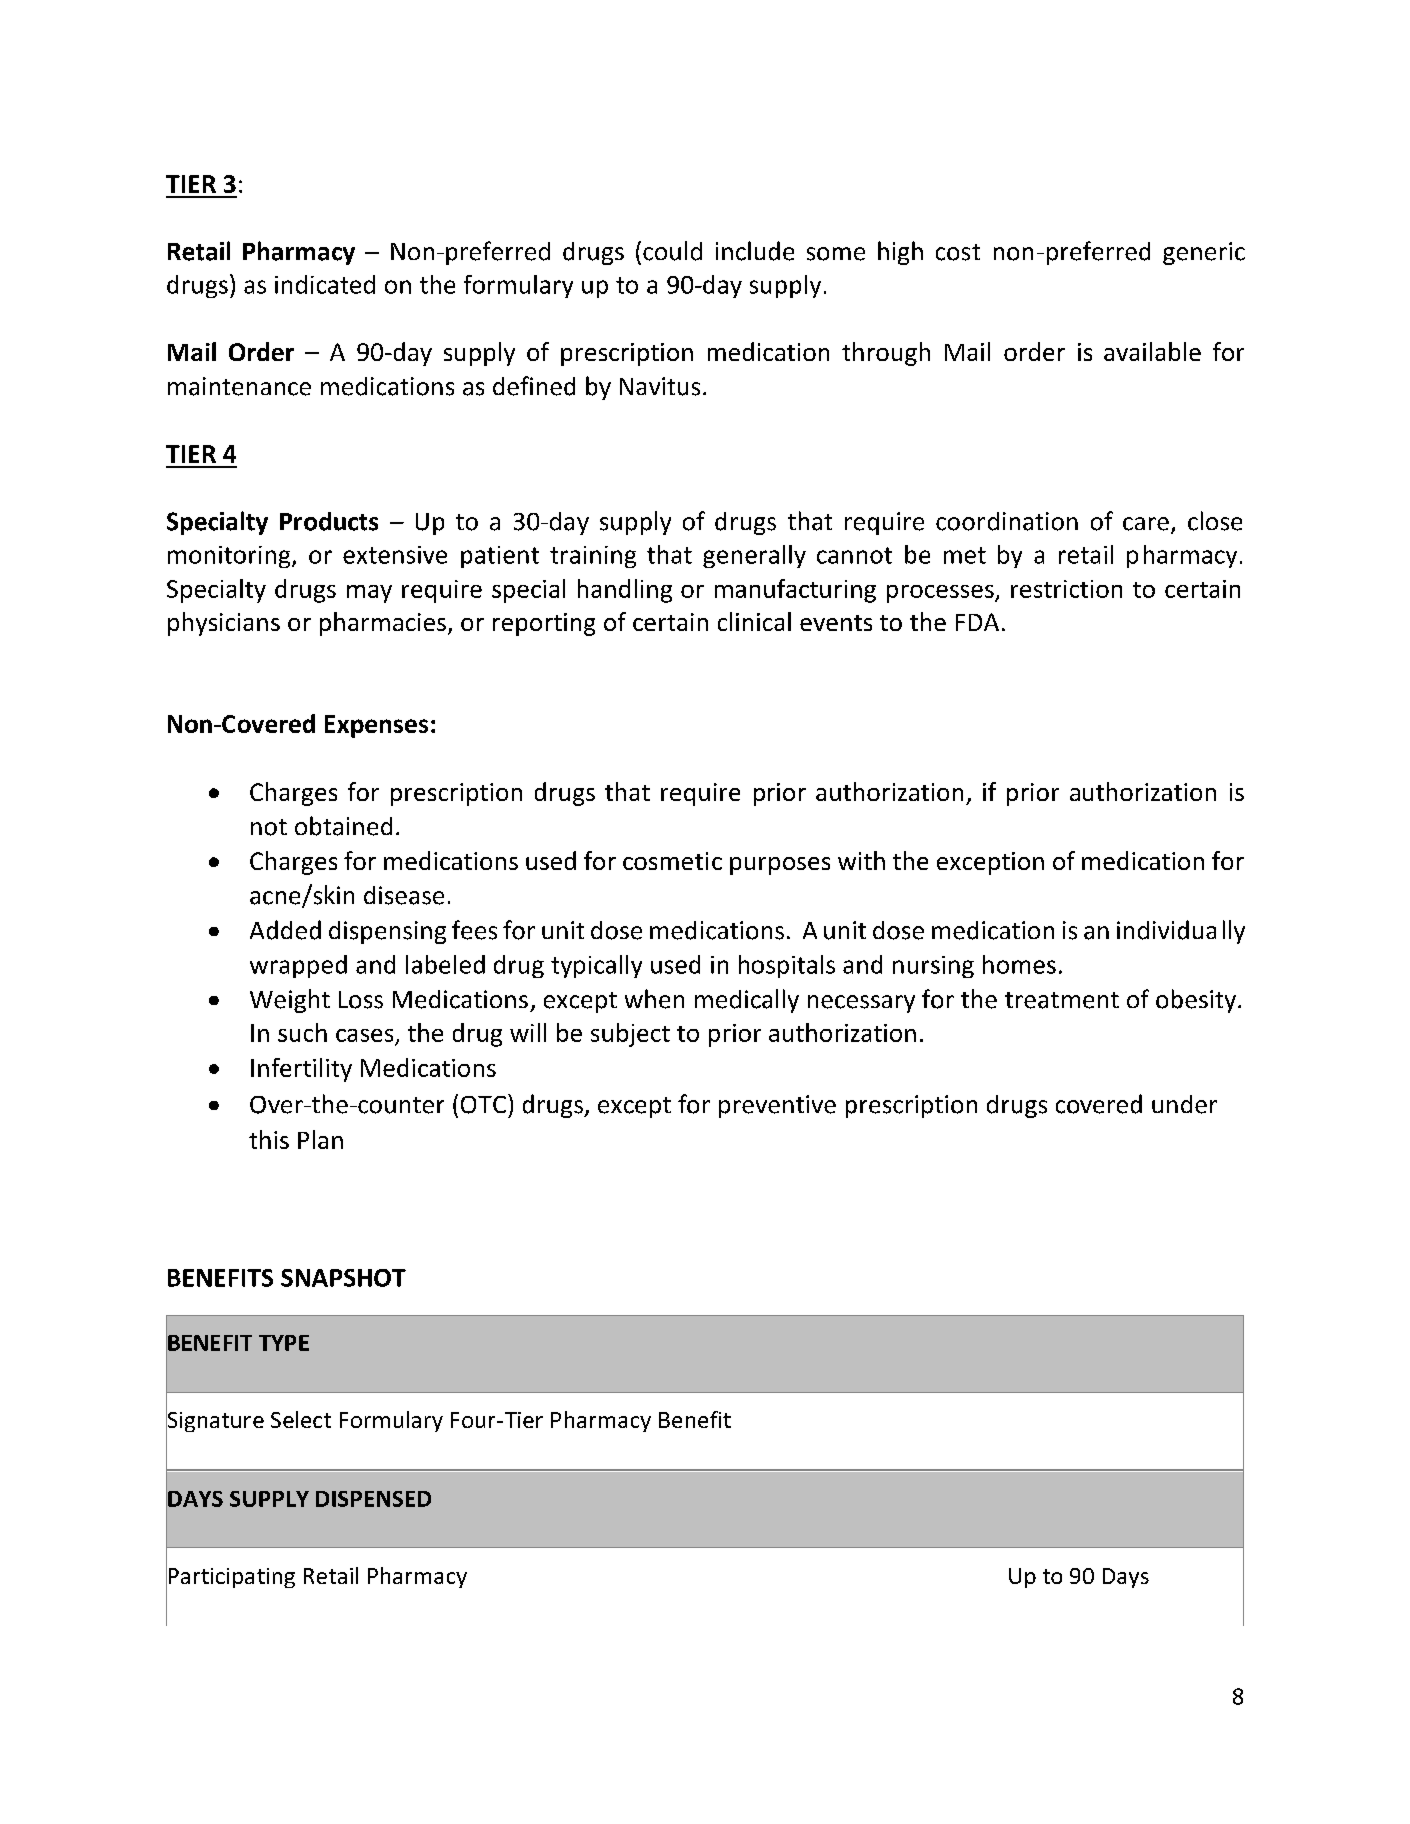 This document has width=1410, height=1824. What do you see at coordinates (672, 861) in the document?
I see `cosmetic` at bounding box center [672, 861].
